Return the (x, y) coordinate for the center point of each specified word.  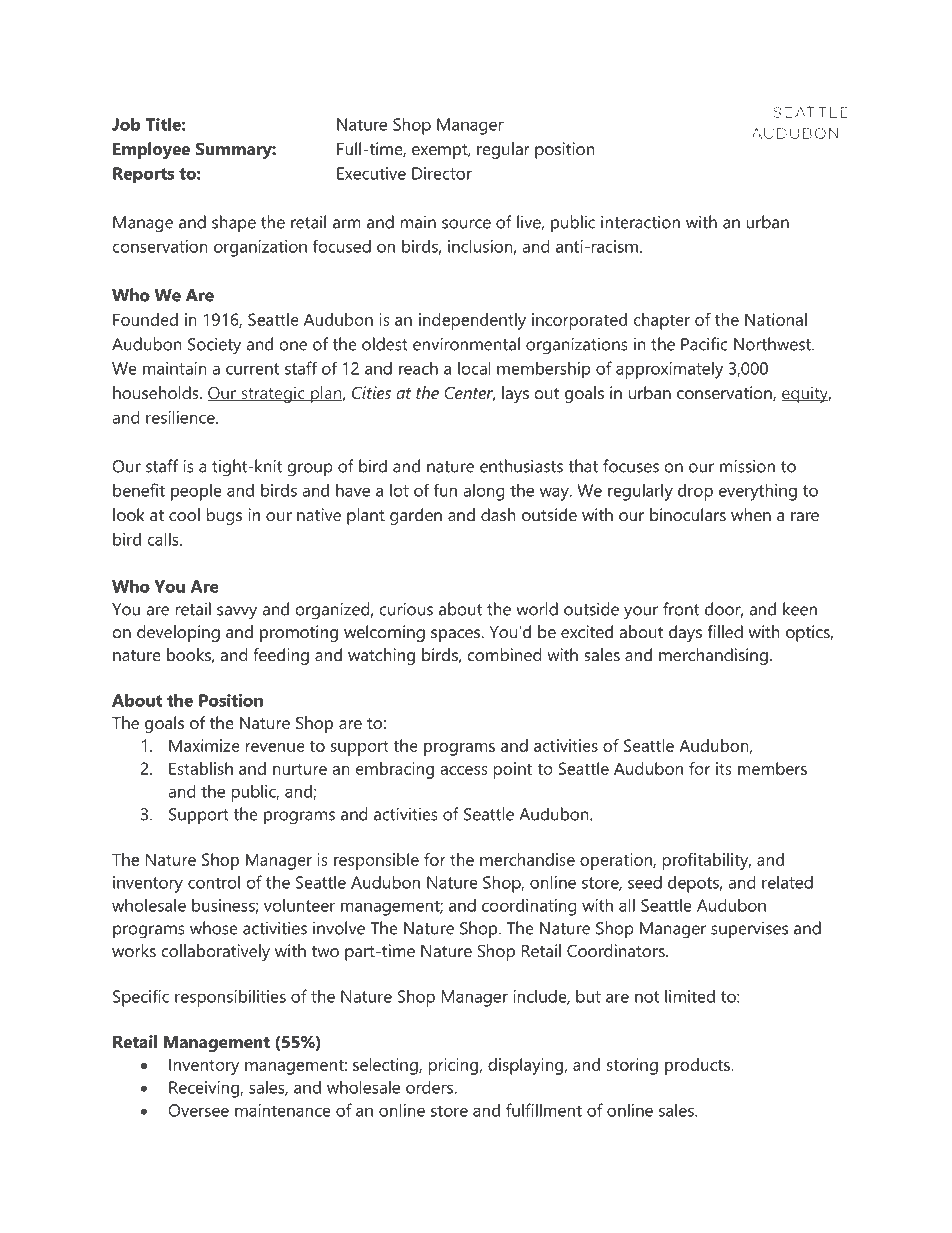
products (698, 1066)
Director (442, 173)
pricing (453, 1066)
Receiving (205, 1089)
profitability (707, 861)
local (474, 368)
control (214, 882)
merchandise (527, 859)
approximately (669, 370)
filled (725, 631)
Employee (151, 150)
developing (178, 633)
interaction (640, 222)
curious (406, 609)
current (252, 369)
